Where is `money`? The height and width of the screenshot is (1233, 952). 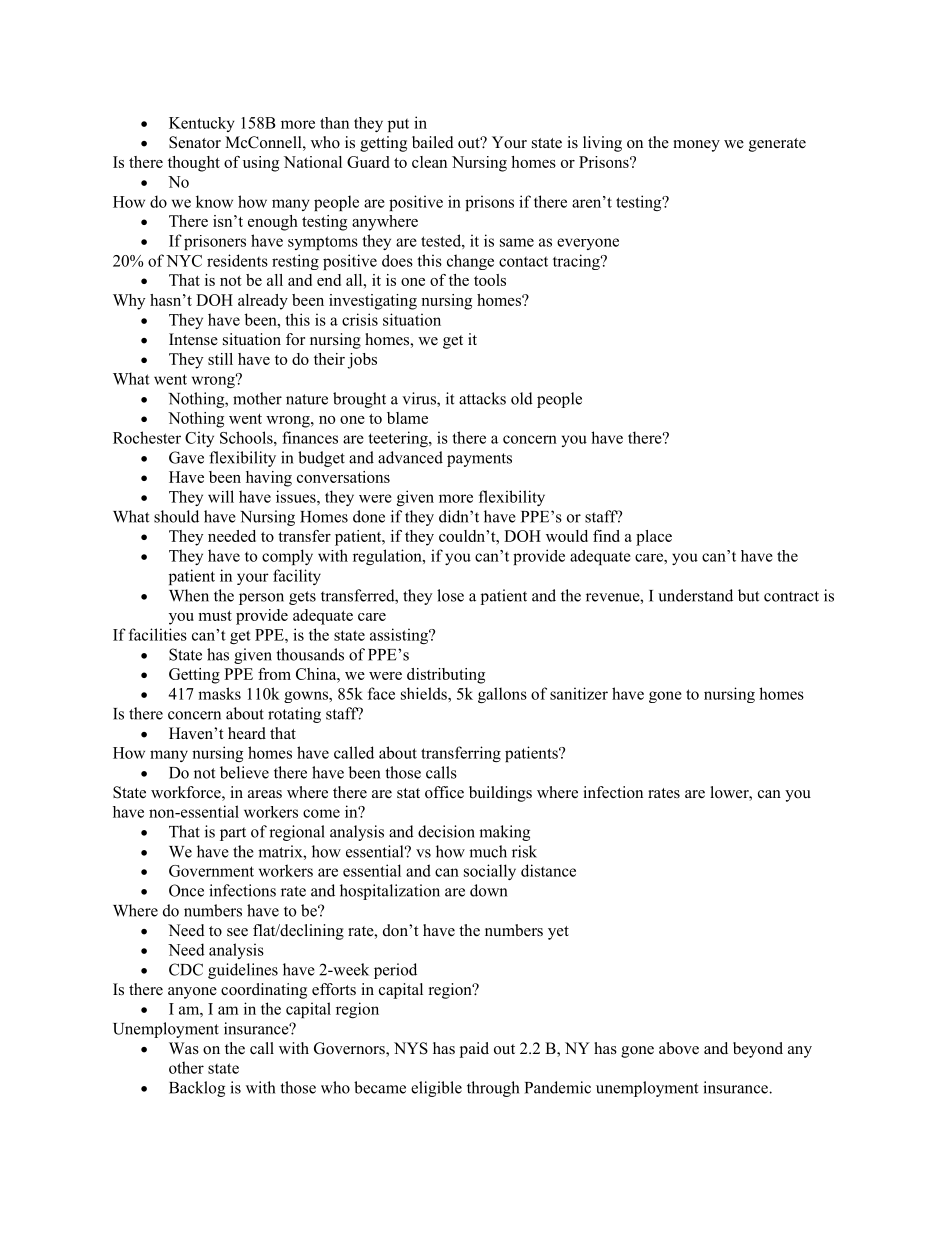 money is located at coordinates (696, 146).
